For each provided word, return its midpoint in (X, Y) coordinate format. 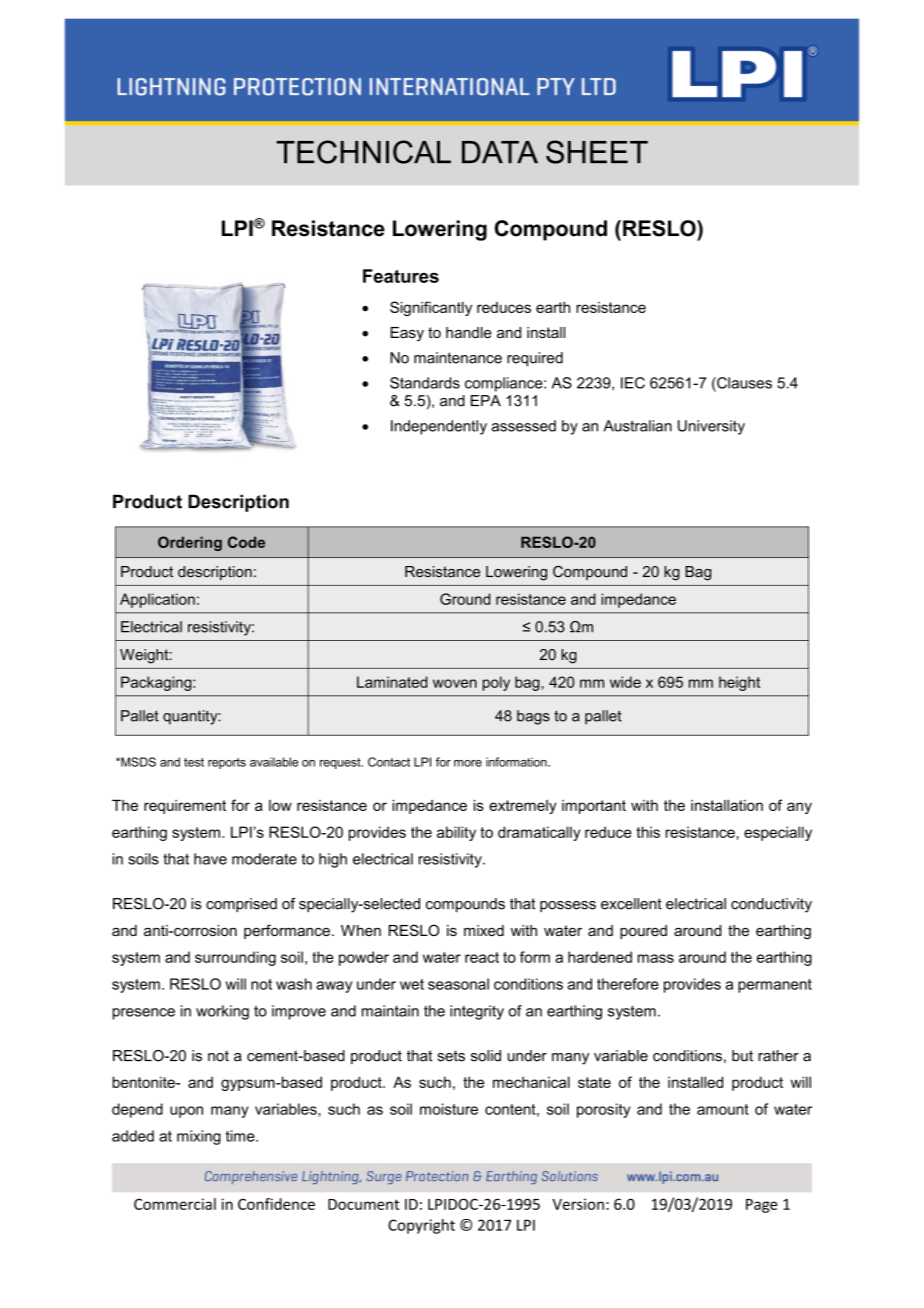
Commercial (175, 1204)
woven (455, 683)
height (739, 683)
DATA (500, 152)
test (194, 762)
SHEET (597, 152)
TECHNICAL (364, 152)
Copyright (421, 1226)
